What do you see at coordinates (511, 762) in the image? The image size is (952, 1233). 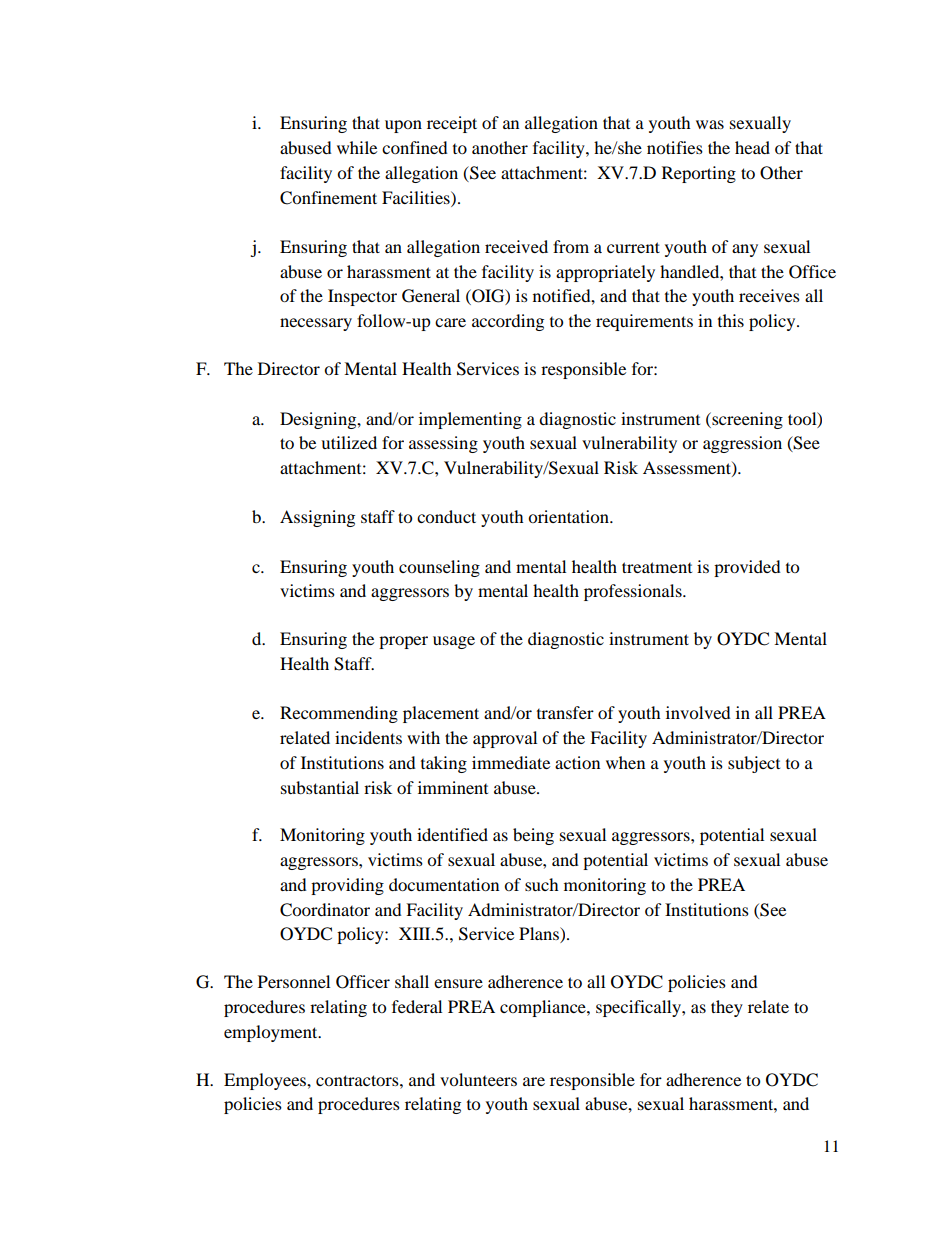 I see `immediate` at bounding box center [511, 762].
